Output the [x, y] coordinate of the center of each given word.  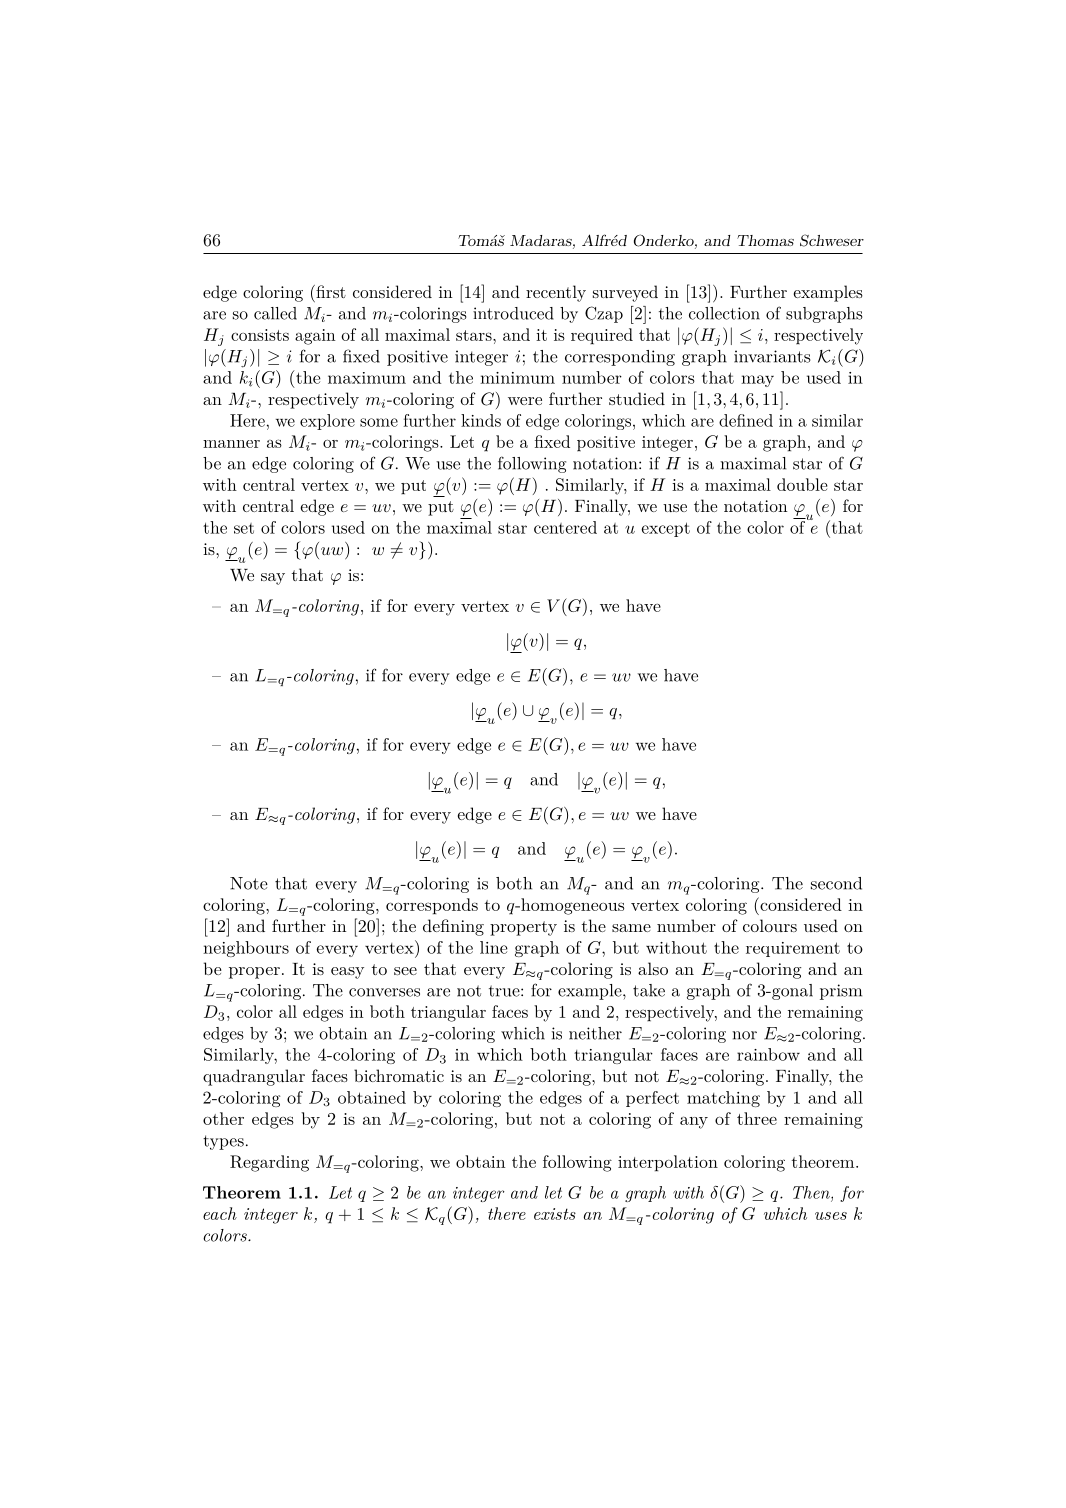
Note [249, 883]
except [665, 529]
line [494, 947]
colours [770, 925]
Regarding [269, 1163]
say [273, 579]
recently [556, 293]
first [330, 291]
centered [565, 527]
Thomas [765, 240]
